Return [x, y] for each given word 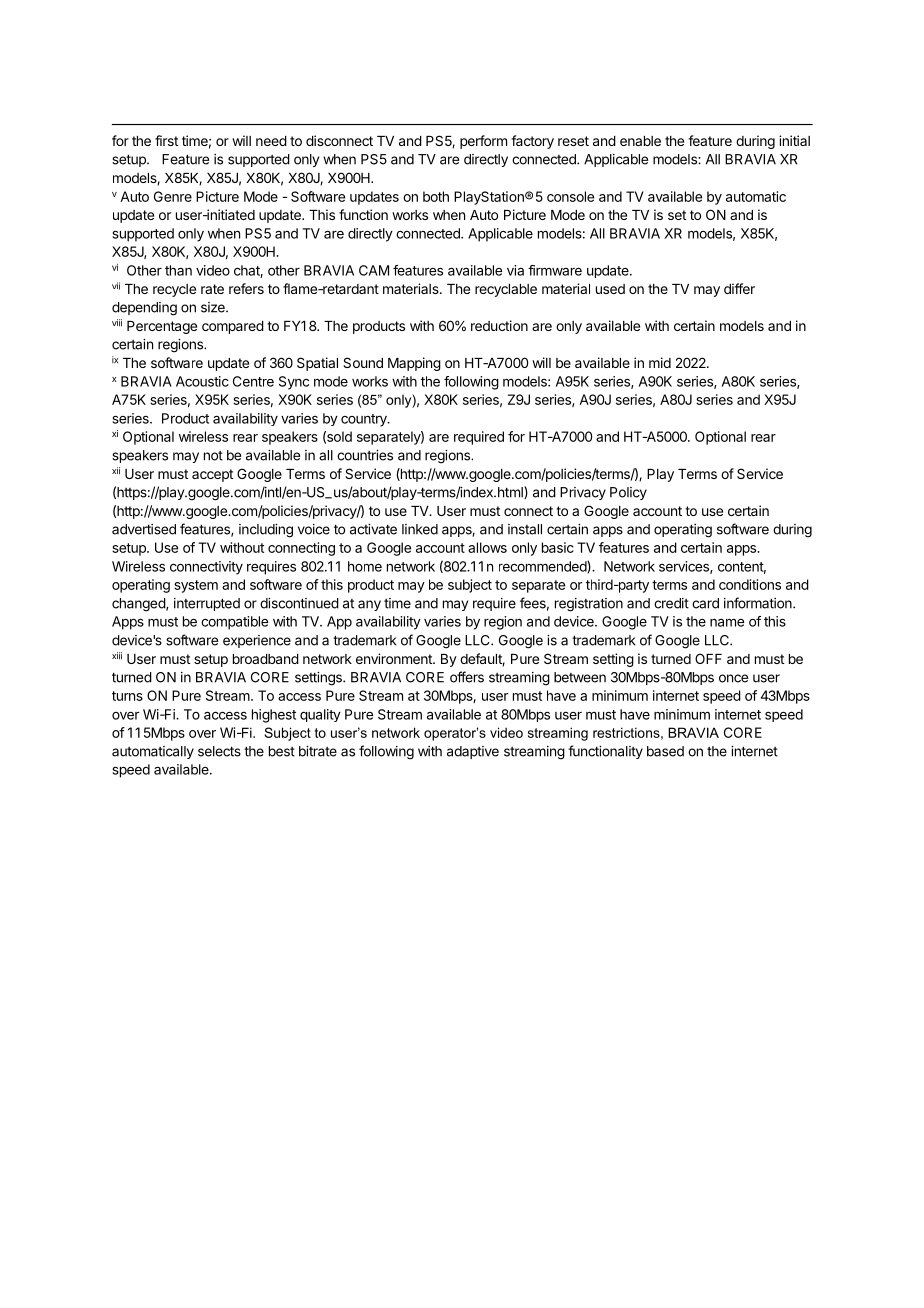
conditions [750, 584]
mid [660, 362]
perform [483, 142]
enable [640, 141]
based [665, 751]
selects [219, 751]
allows [487, 547]
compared [233, 327]
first [166, 140]
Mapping [414, 364]
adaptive [473, 752]
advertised [144, 529]
